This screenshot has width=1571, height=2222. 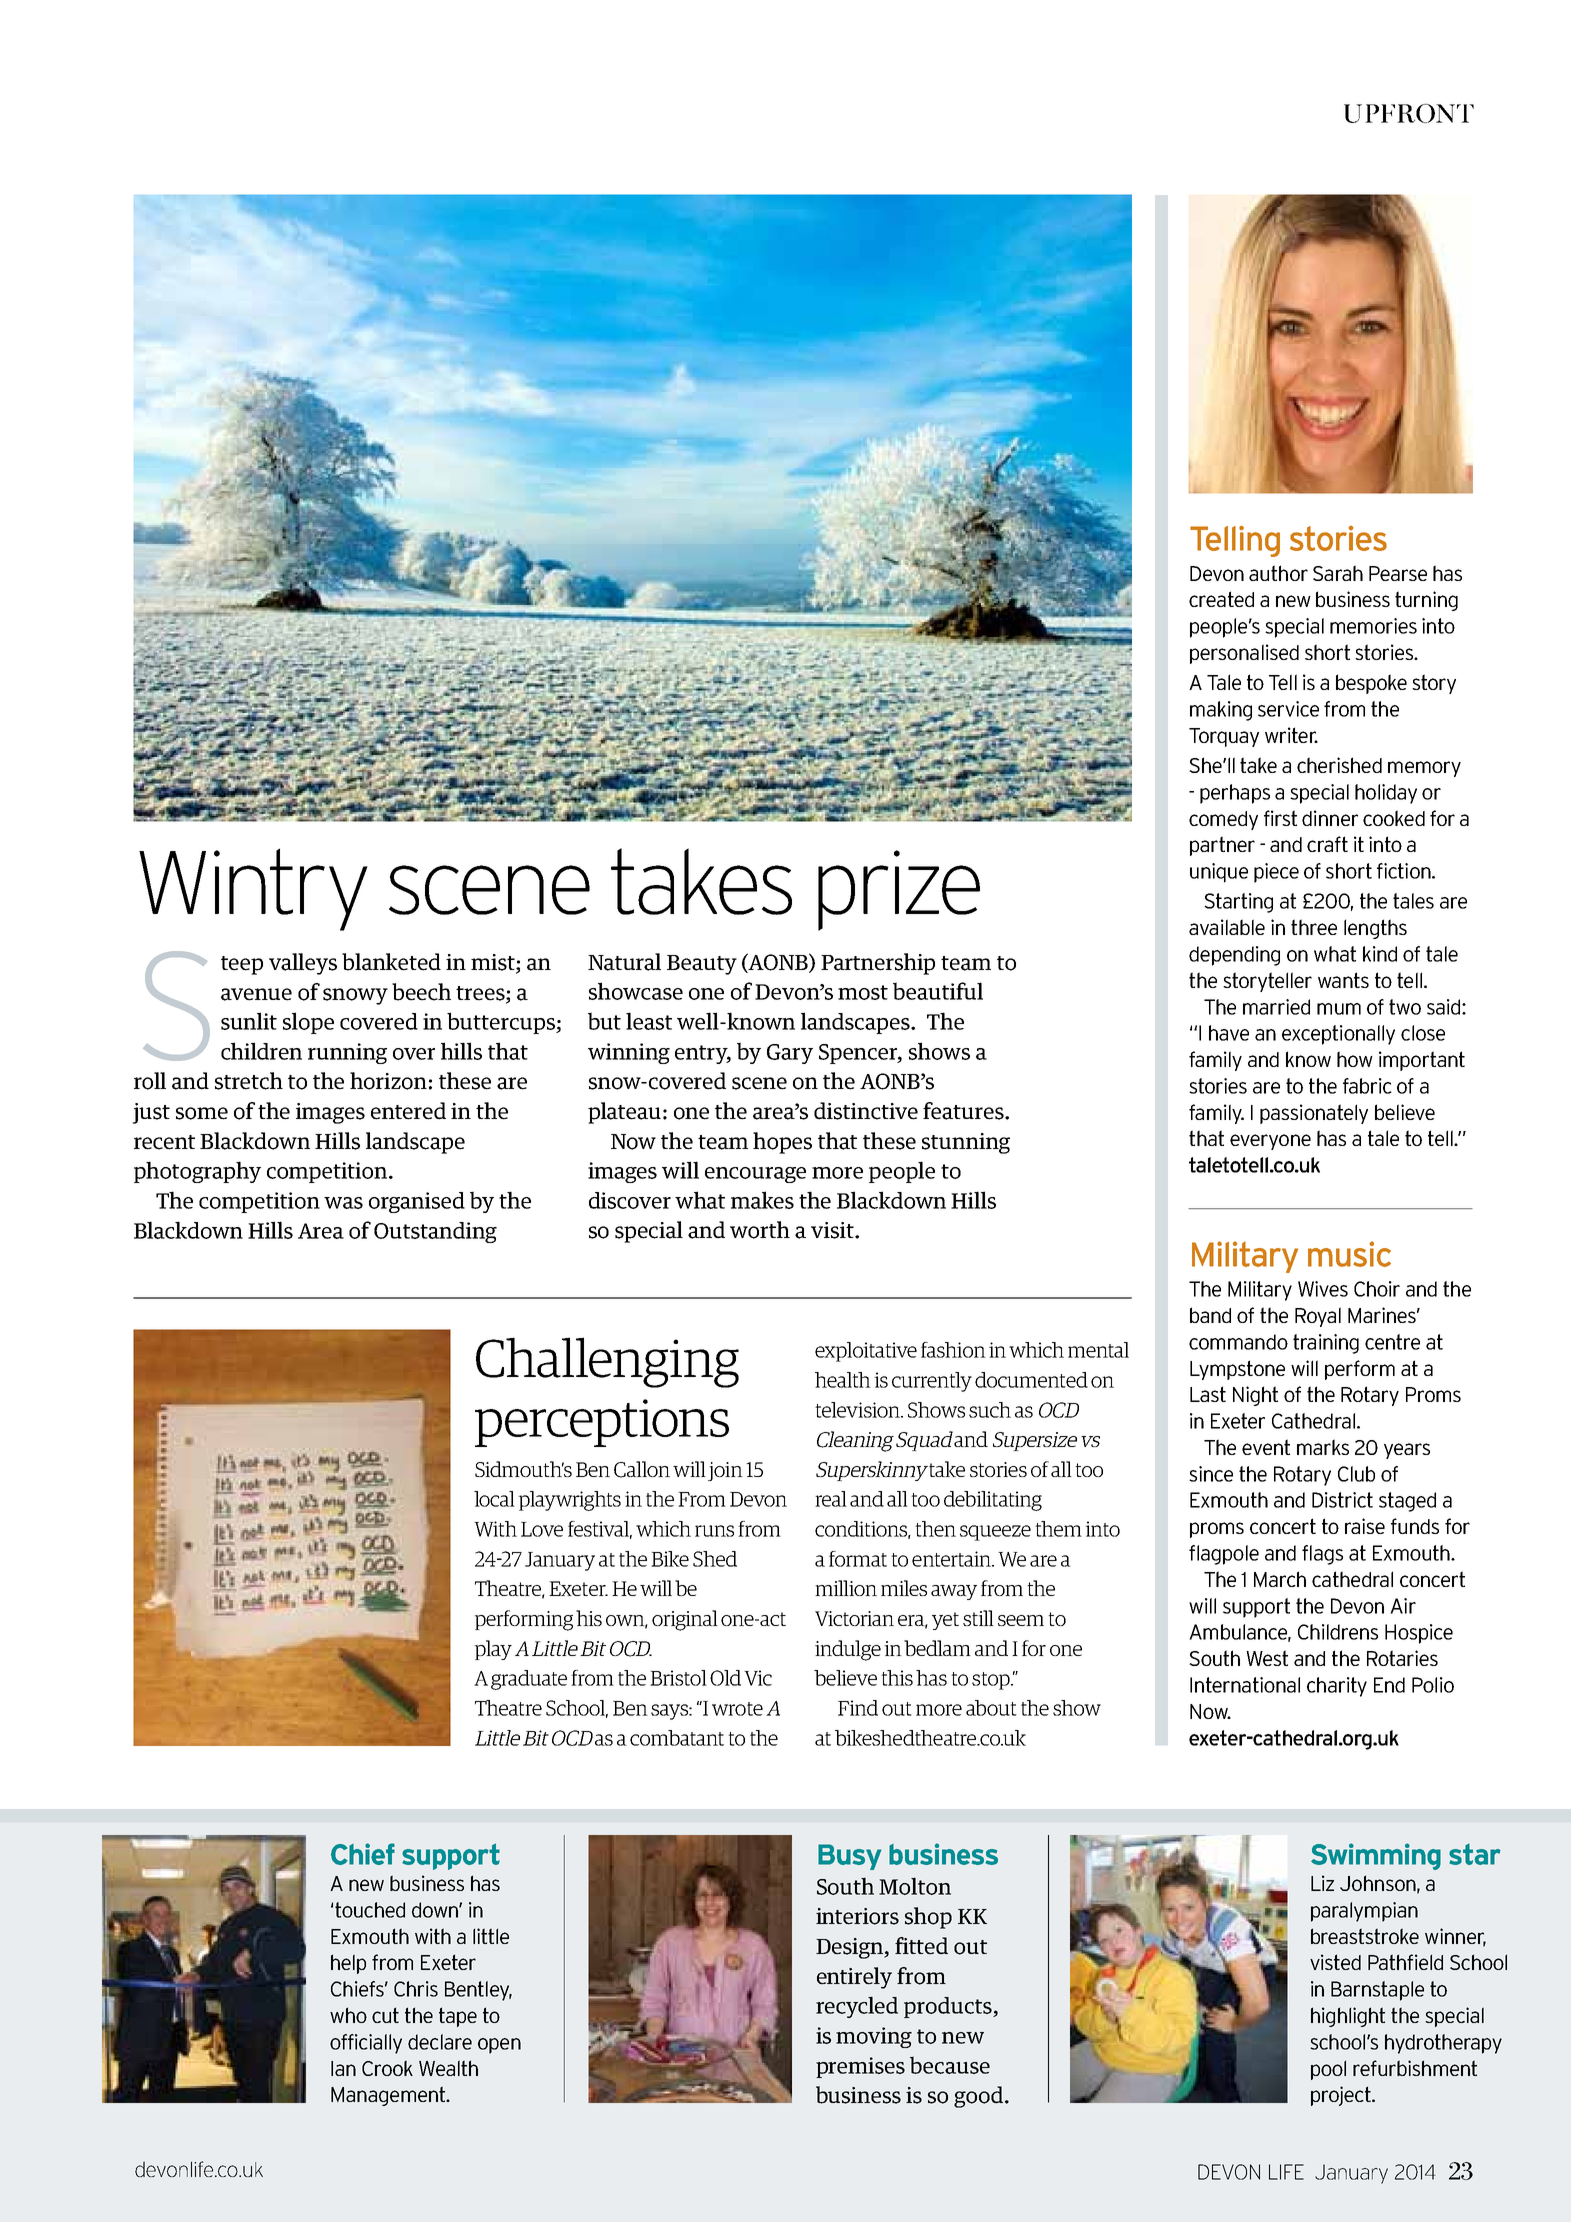 I want to click on who, so click(x=348, y=2015).
